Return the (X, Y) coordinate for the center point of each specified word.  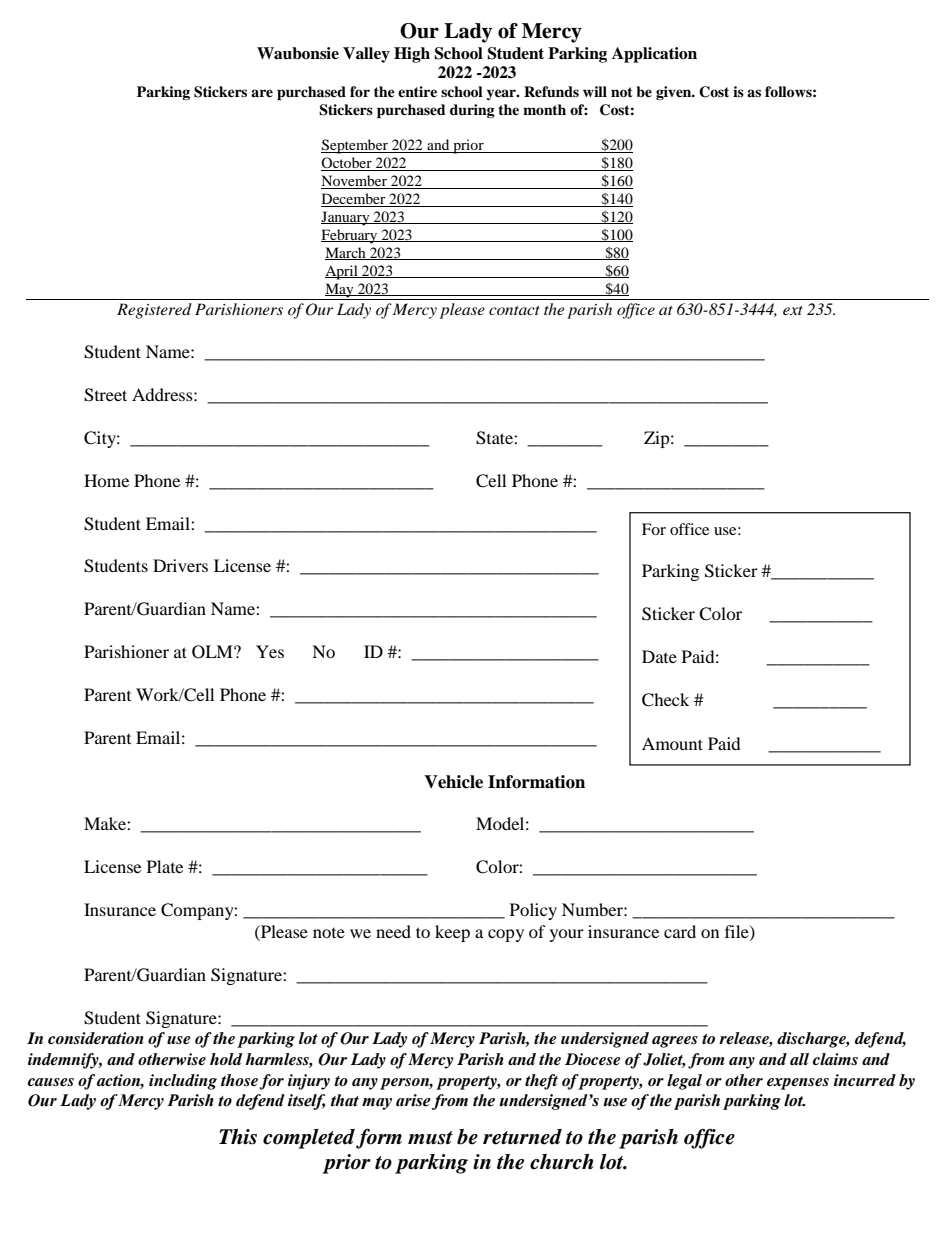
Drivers (180, 565)
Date (659, 656)
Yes (270, 651)
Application (654, 55)
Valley (366, 55)
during (472, 111)
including (183, 1082)
